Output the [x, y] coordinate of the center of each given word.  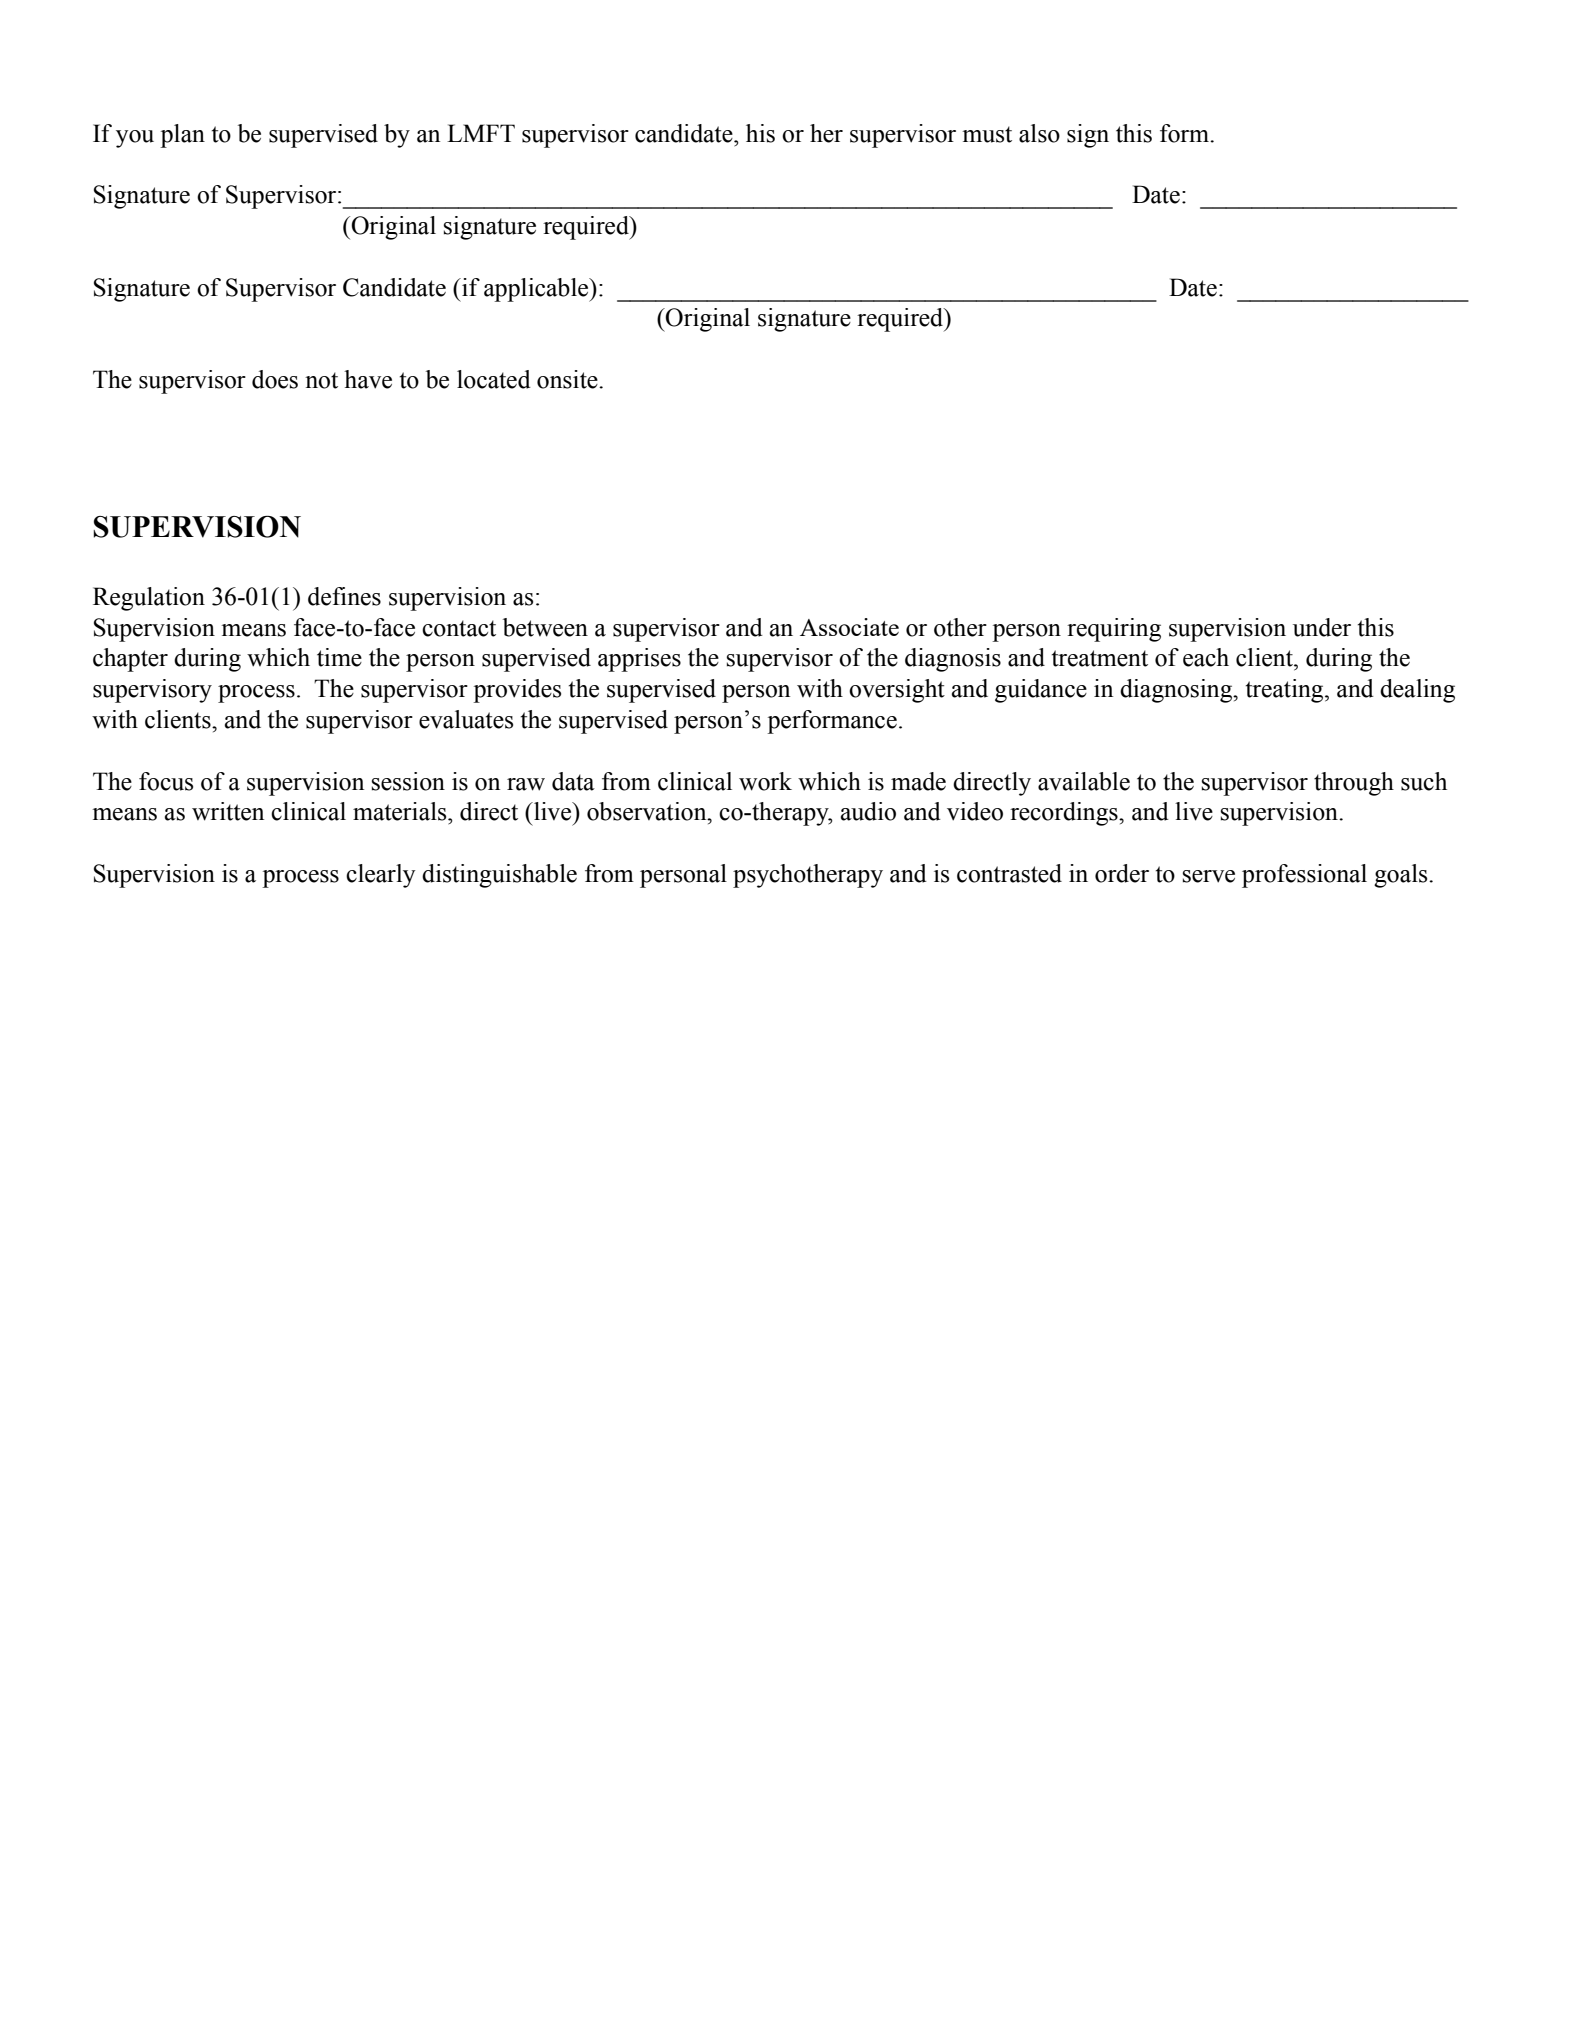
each [1206, 657]
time [339, 657]
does [275, 379]
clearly [380, 876]
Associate [849, 627]
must [987, 134]
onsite [568, 379]
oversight [897, 691]
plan [182, 136]
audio [868, 811]
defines [344, 596]
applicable [537, 290]
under [1322, 627]
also [1039, 133]
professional [1304, 876]
